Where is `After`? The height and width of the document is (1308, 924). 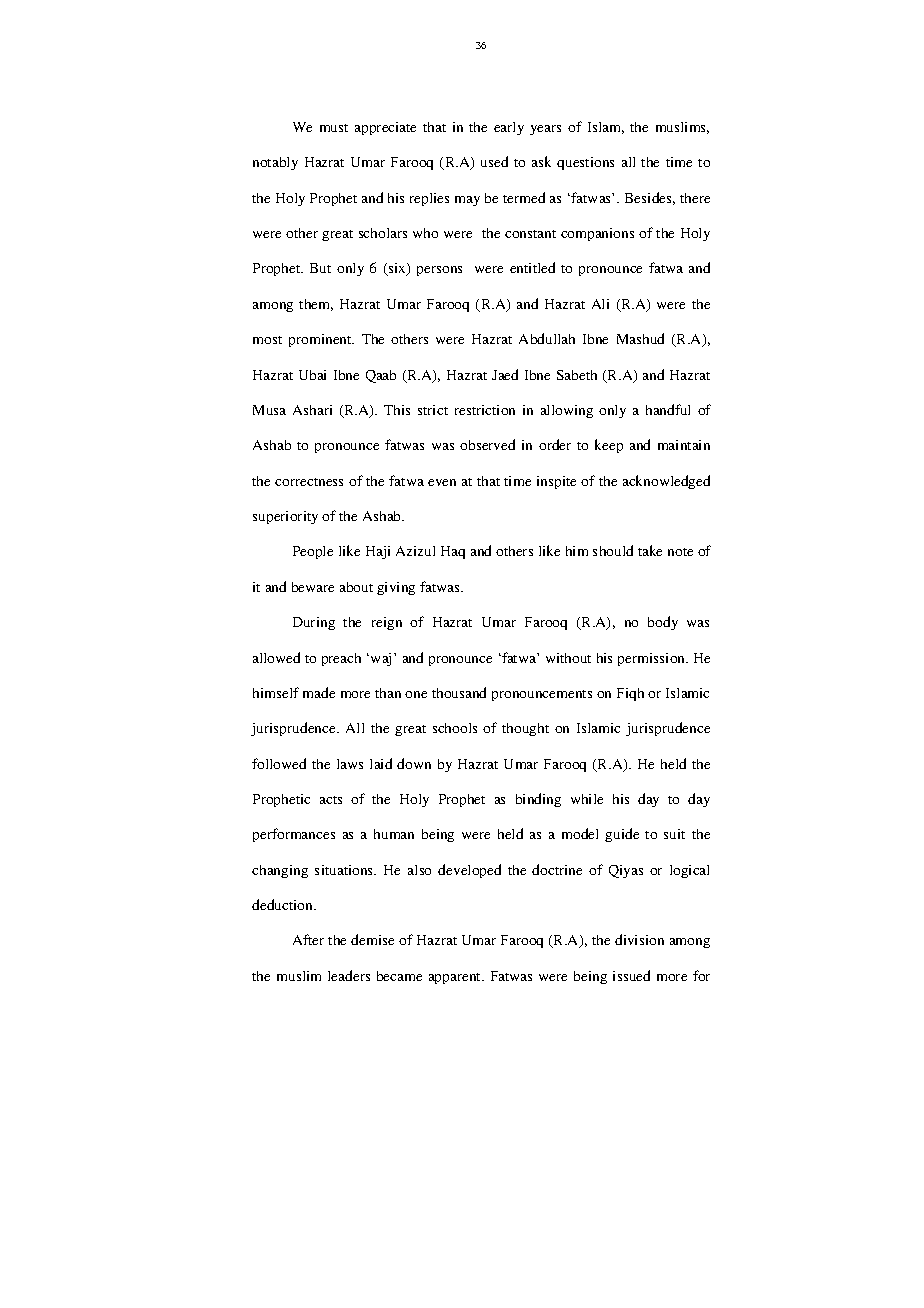
After is located at coordinates (308, 939).
